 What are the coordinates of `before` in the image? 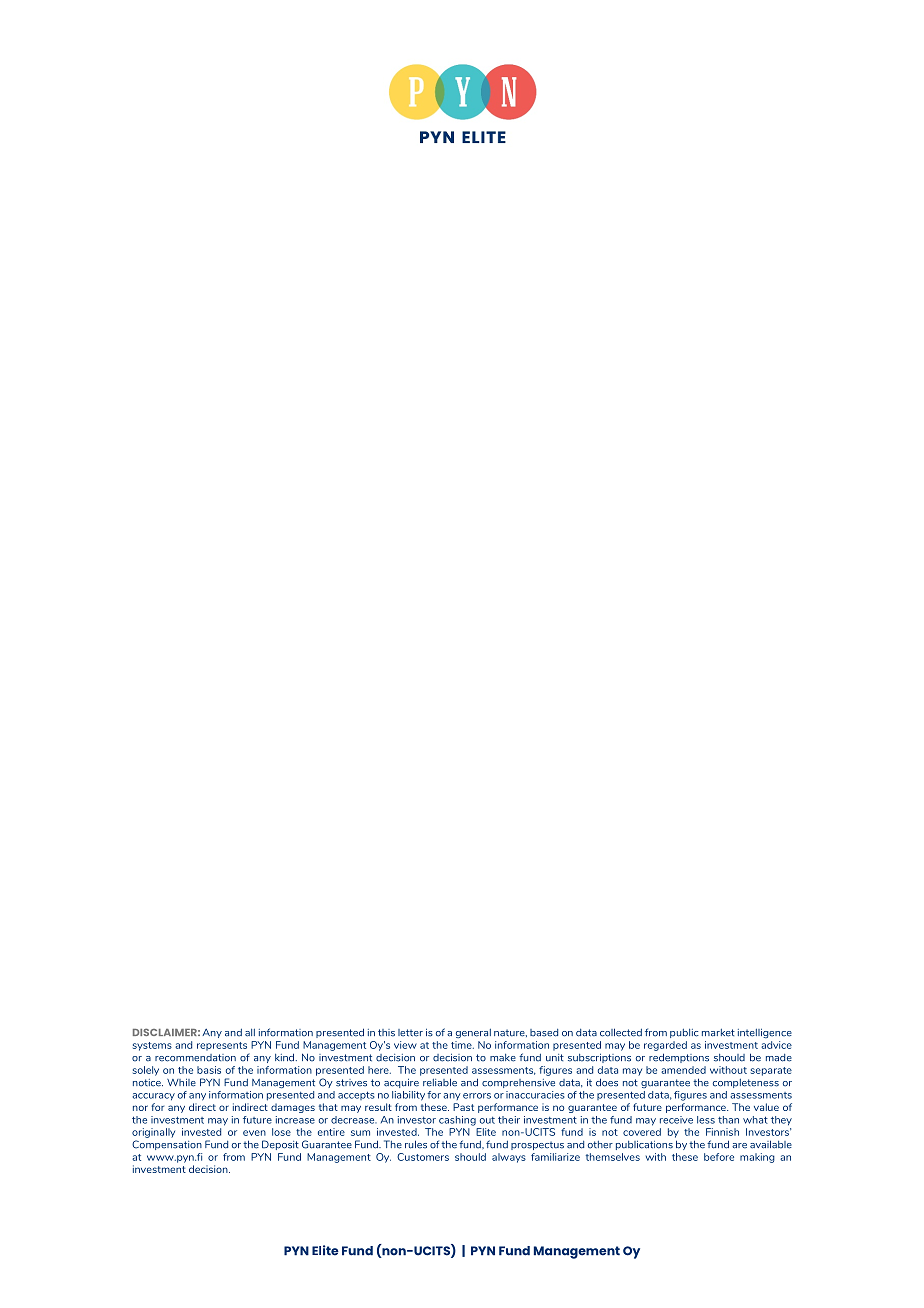 It's located at (719, 1157).
